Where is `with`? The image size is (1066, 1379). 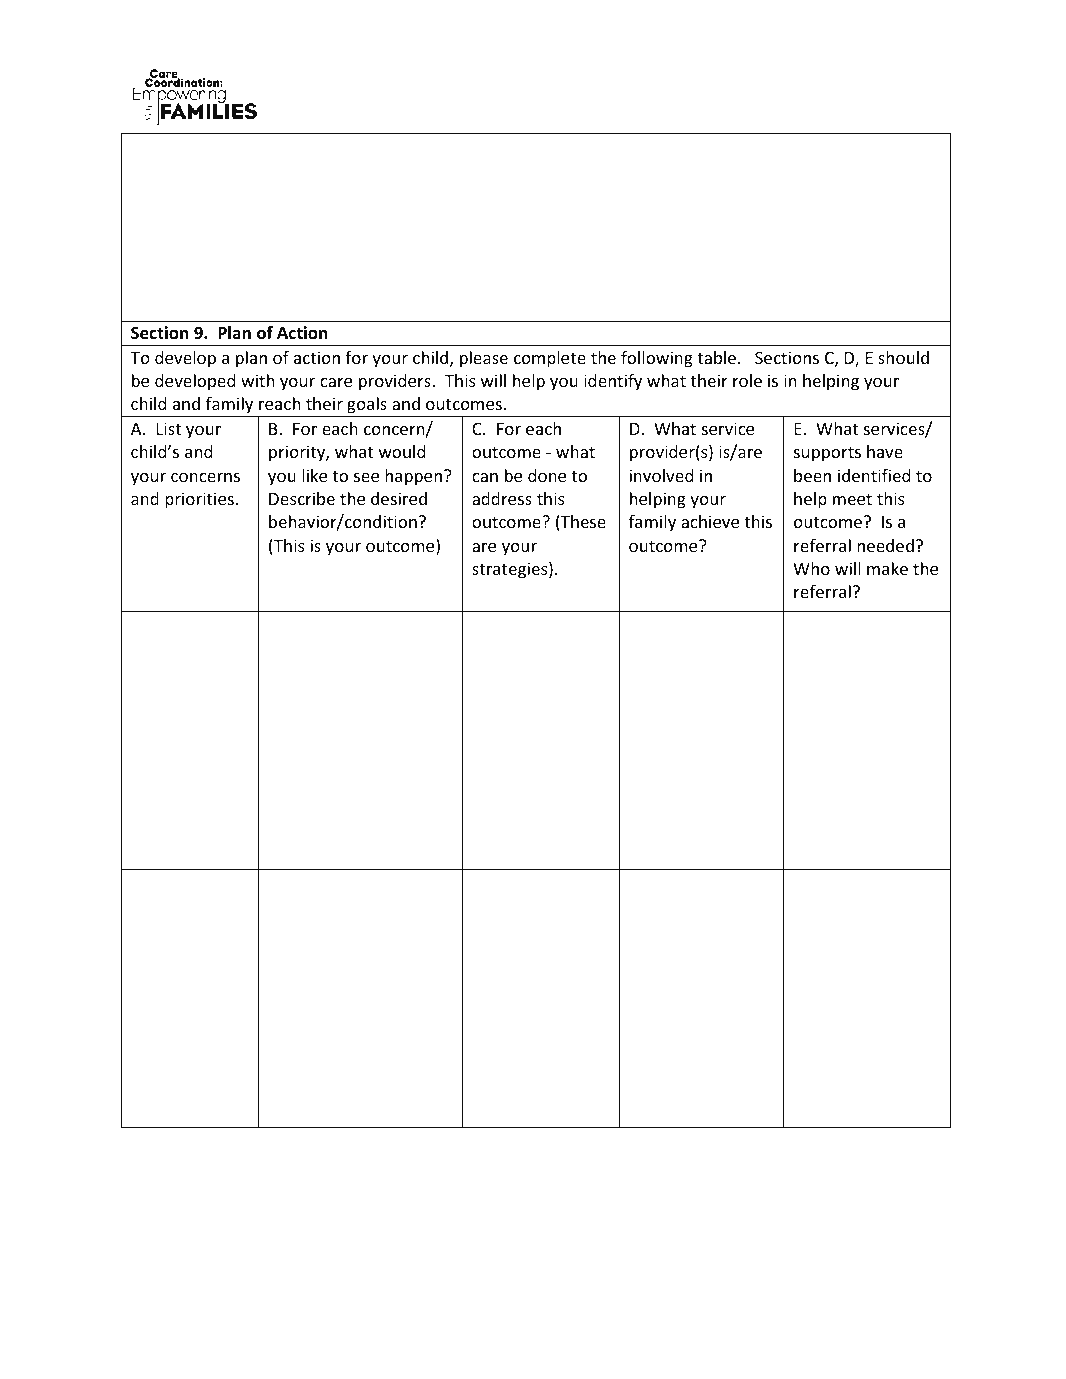 with is located at coordinates (258, 380).
